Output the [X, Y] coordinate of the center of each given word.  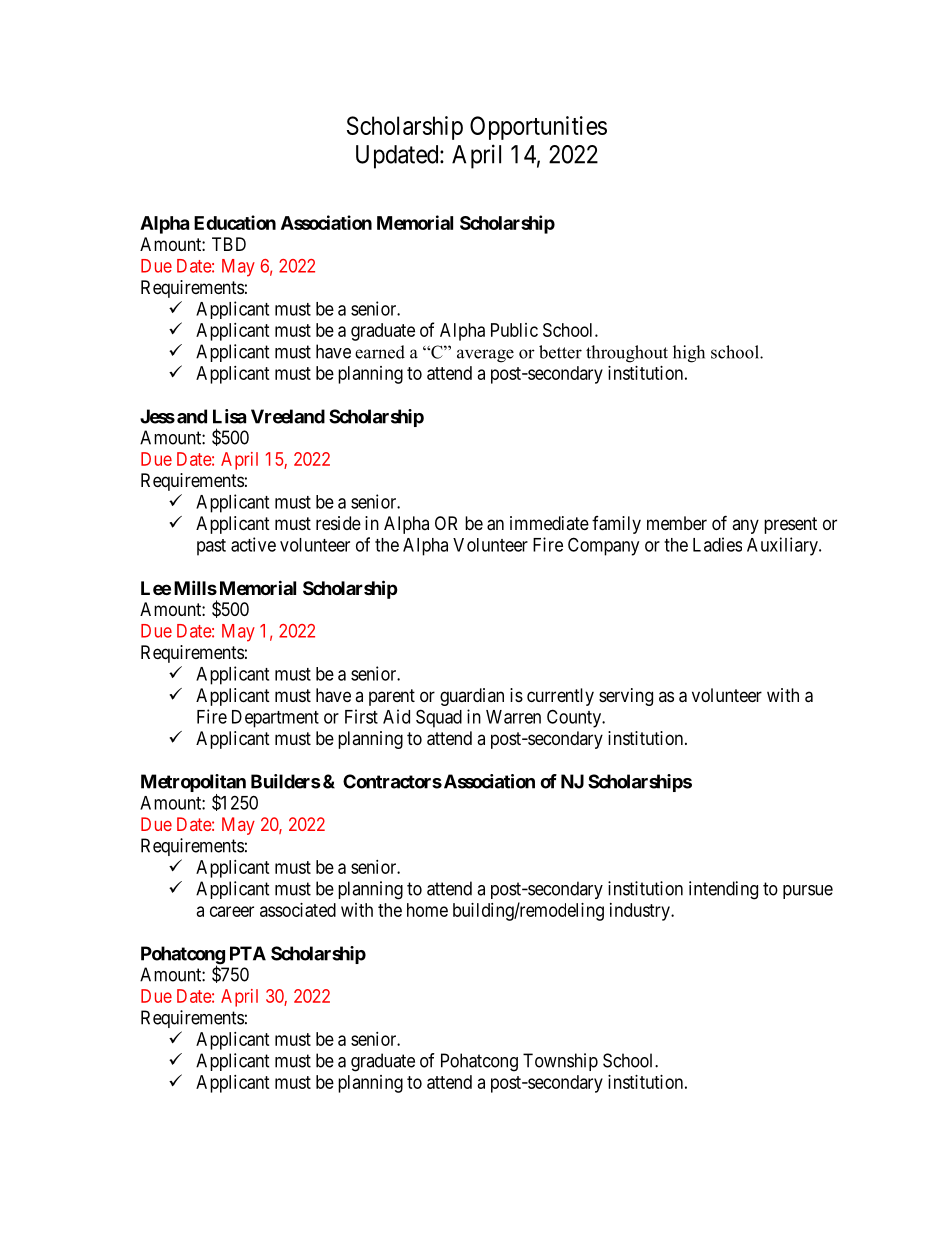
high [689, 354]
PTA [248, 953]
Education [235, 222]
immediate [549, 523]
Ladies [717, 544]
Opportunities [538, 128]
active [253, 544]
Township [560, 1062]
